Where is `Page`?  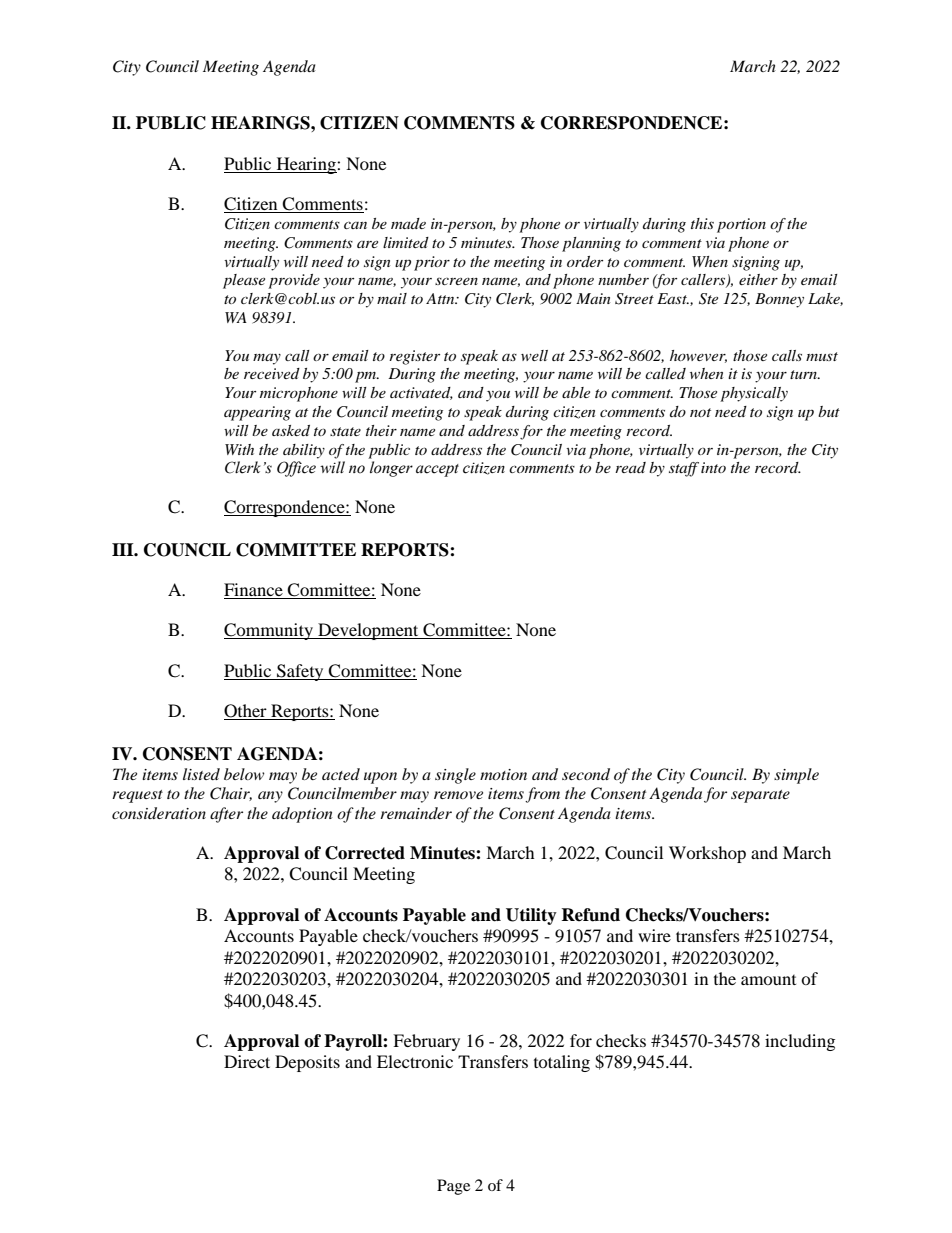
Page is located at coordinates (453, 1187).
